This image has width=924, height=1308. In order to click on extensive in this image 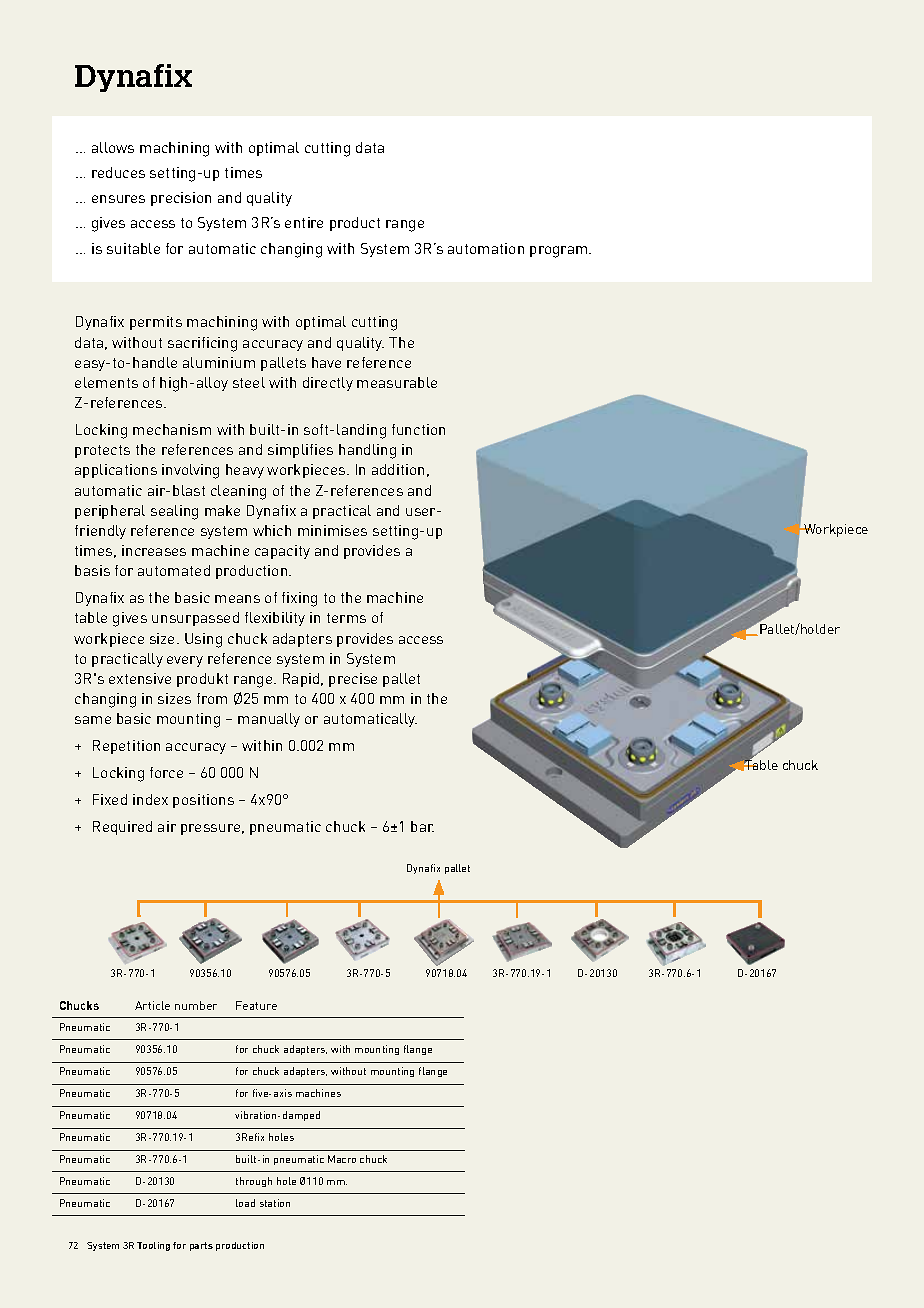, I will do `click(140, 678)`.
